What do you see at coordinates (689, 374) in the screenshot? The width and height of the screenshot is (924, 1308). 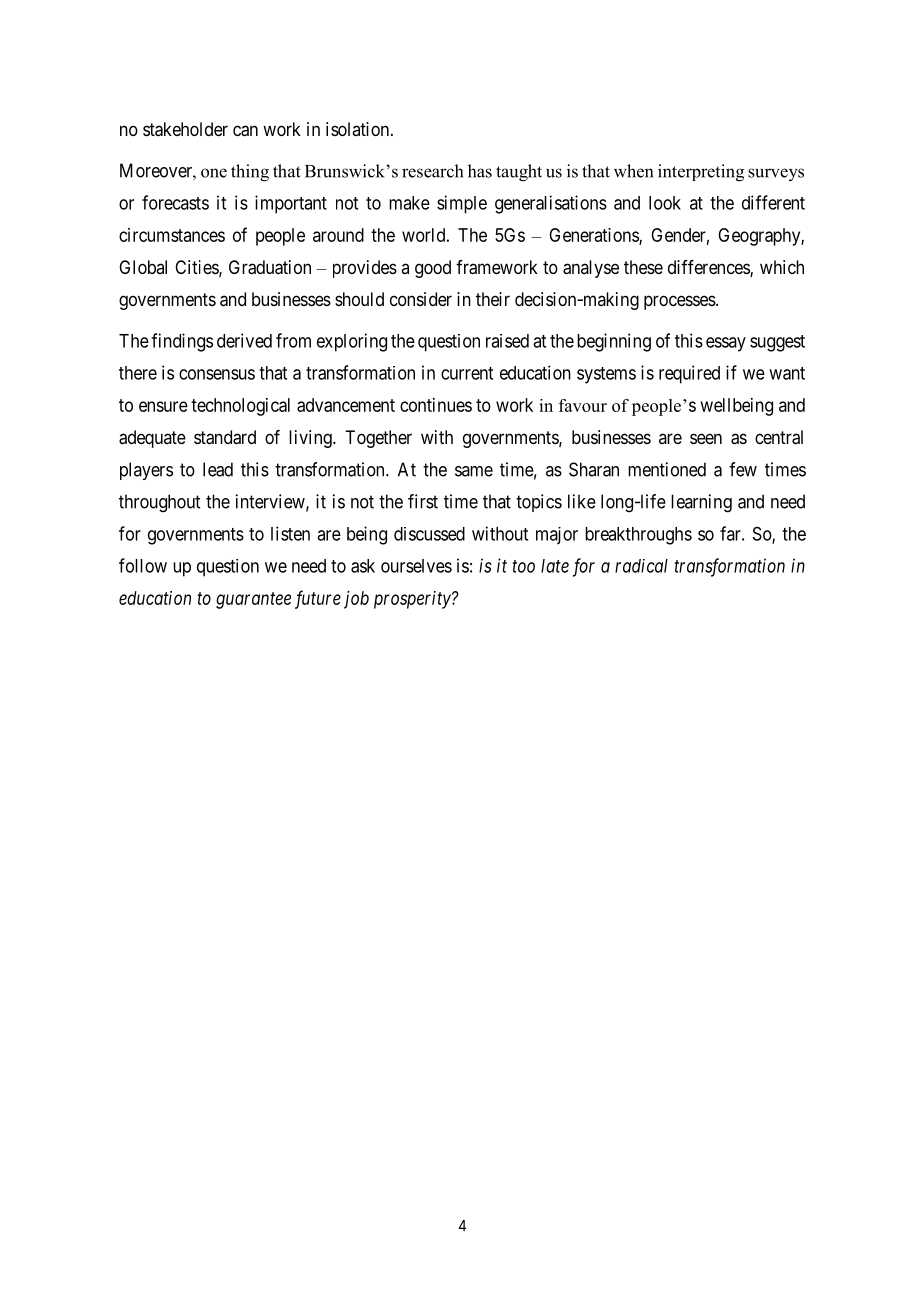 I see `required` at bounding box center [689, 374].
